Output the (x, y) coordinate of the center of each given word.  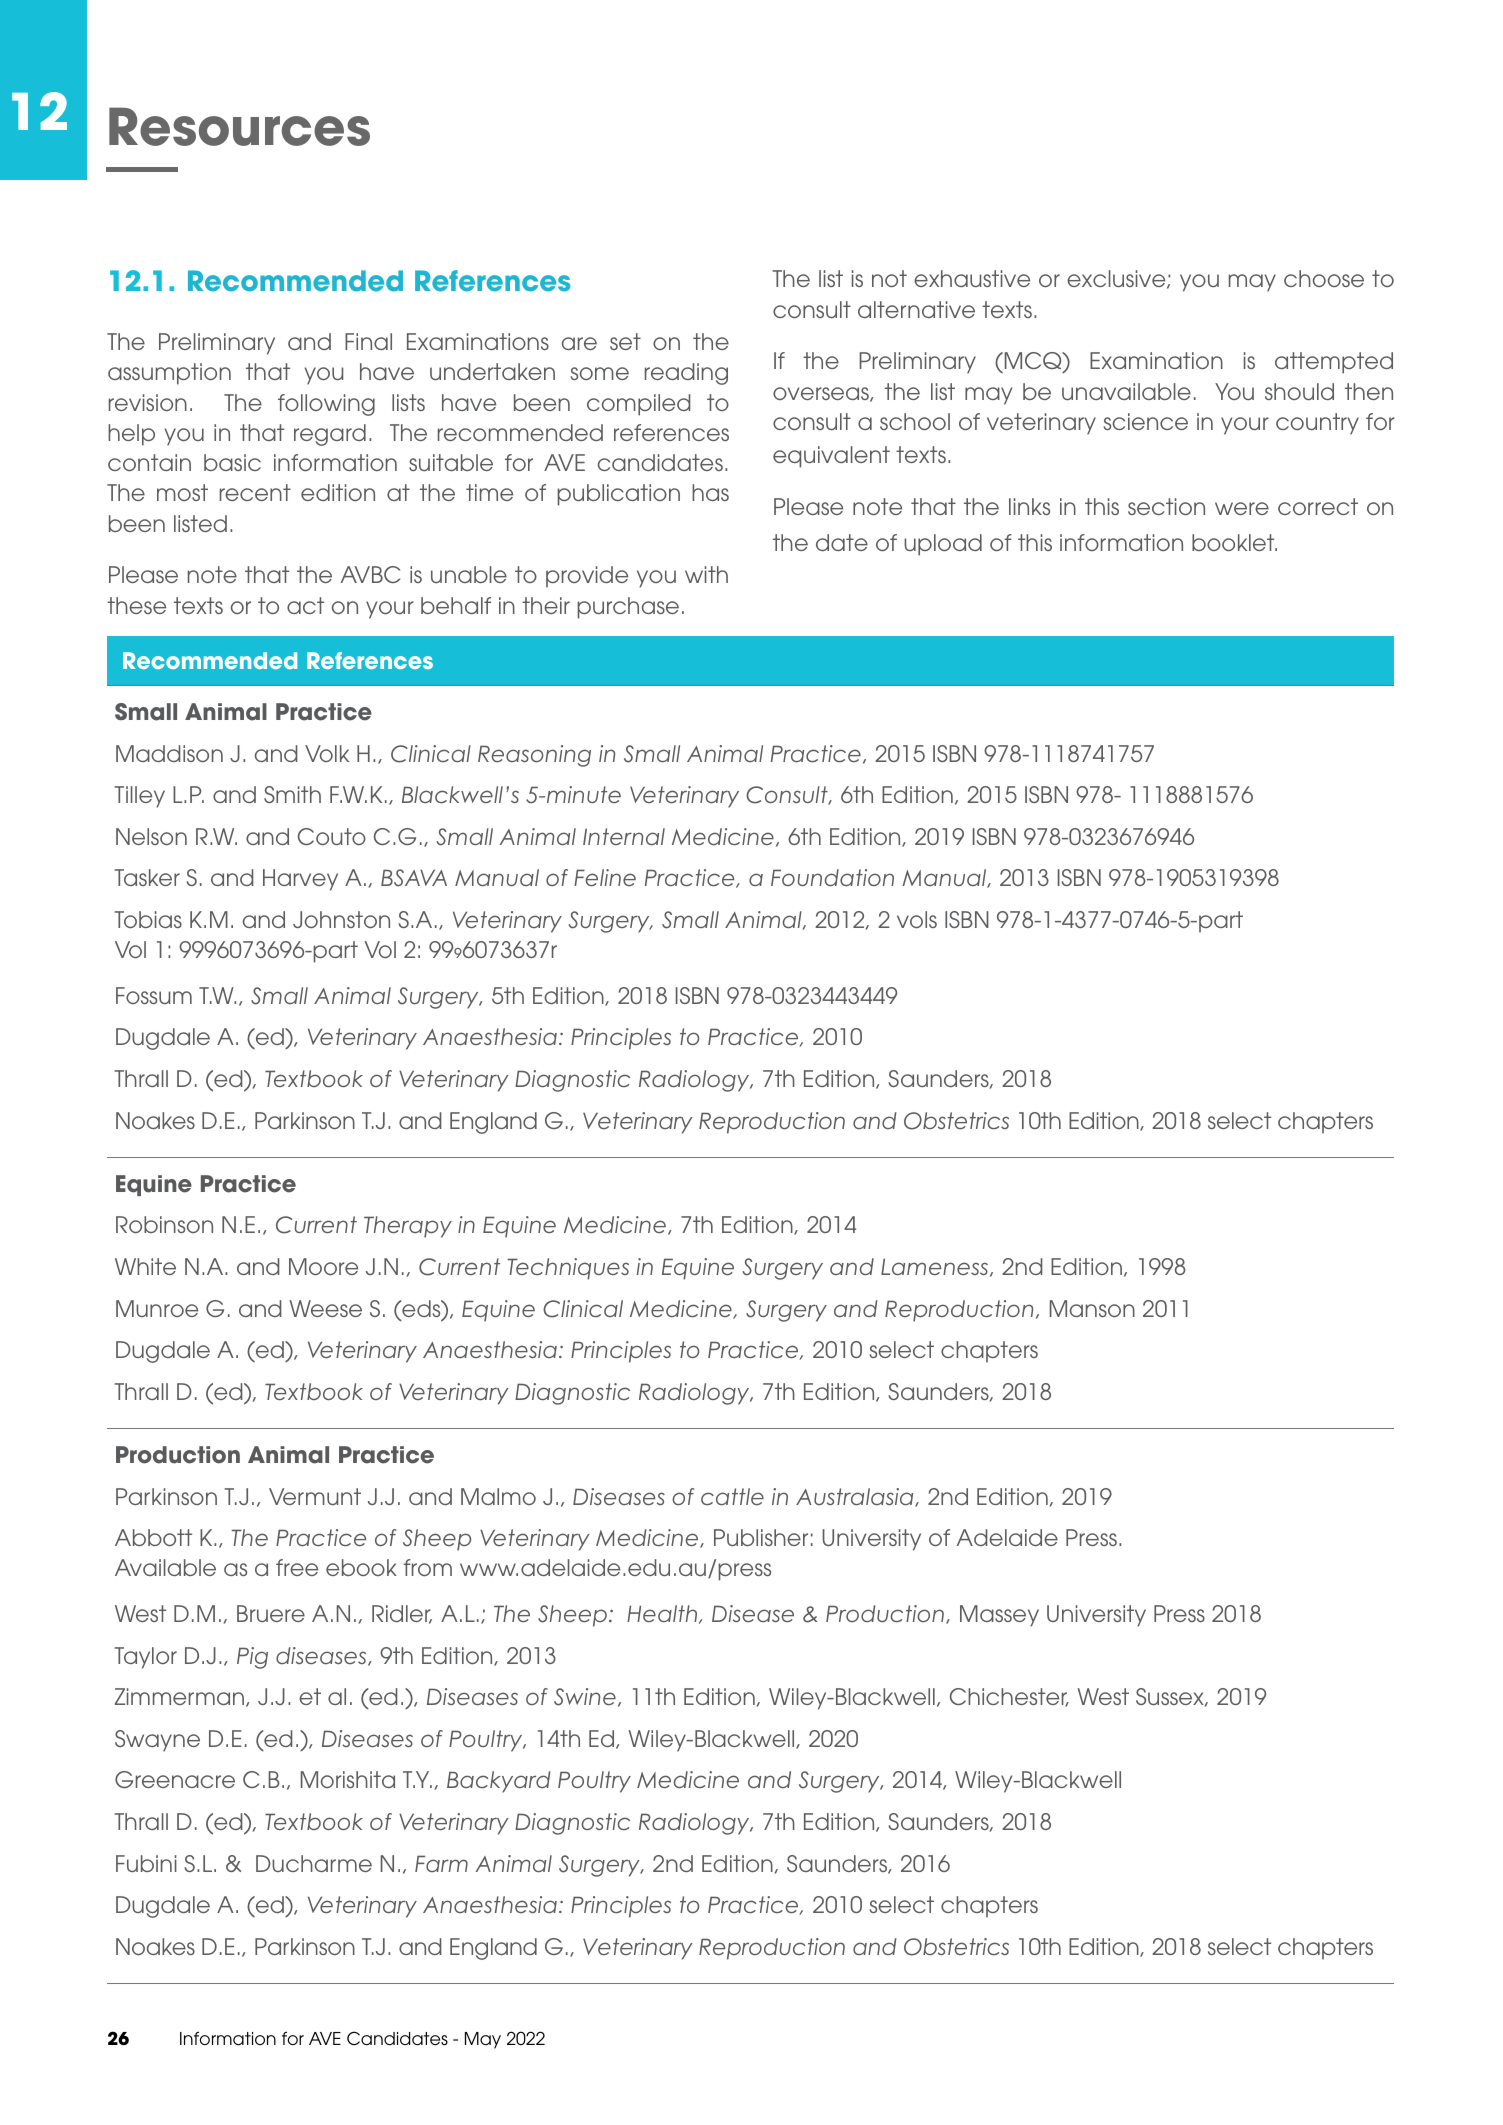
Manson (1092, 1308)
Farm (441, 1863)
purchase (628, 608)
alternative (916, 309)
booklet (1234, 542)
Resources (239, 126)
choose (1324, 278)
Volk (327, 753)
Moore (323, 1266)
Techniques (568, 1269)
